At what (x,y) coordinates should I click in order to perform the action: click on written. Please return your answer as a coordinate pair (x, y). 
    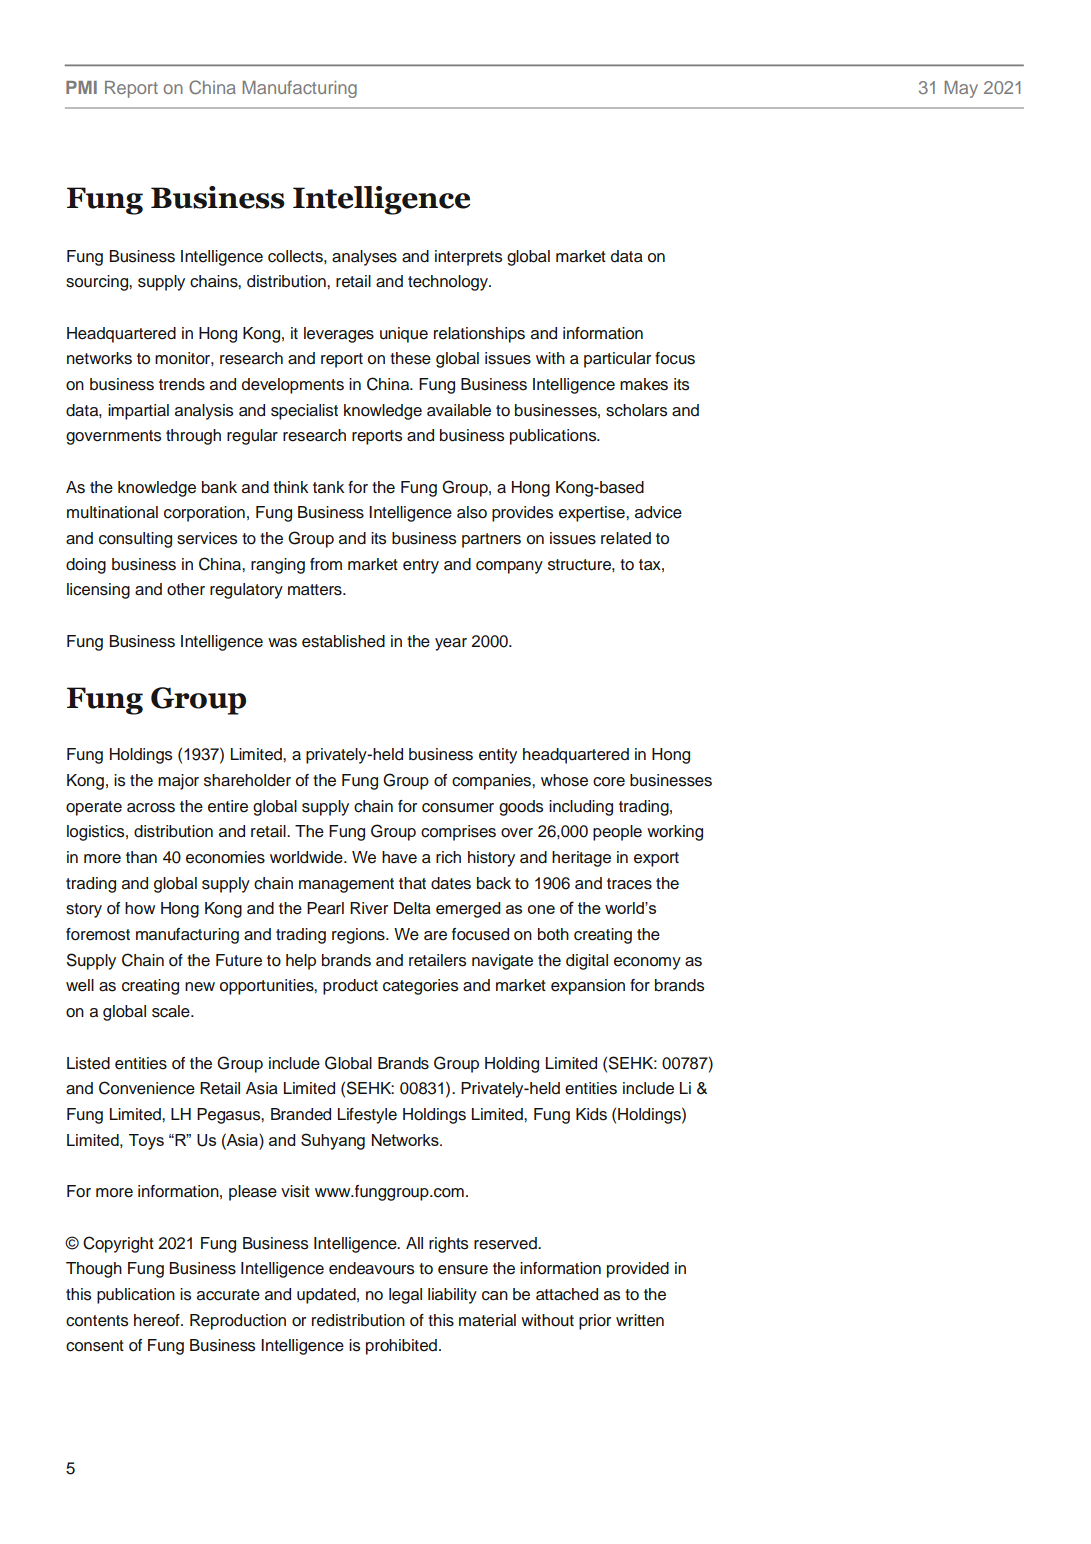
    Looking at the image, I should click on (640, 1320).
